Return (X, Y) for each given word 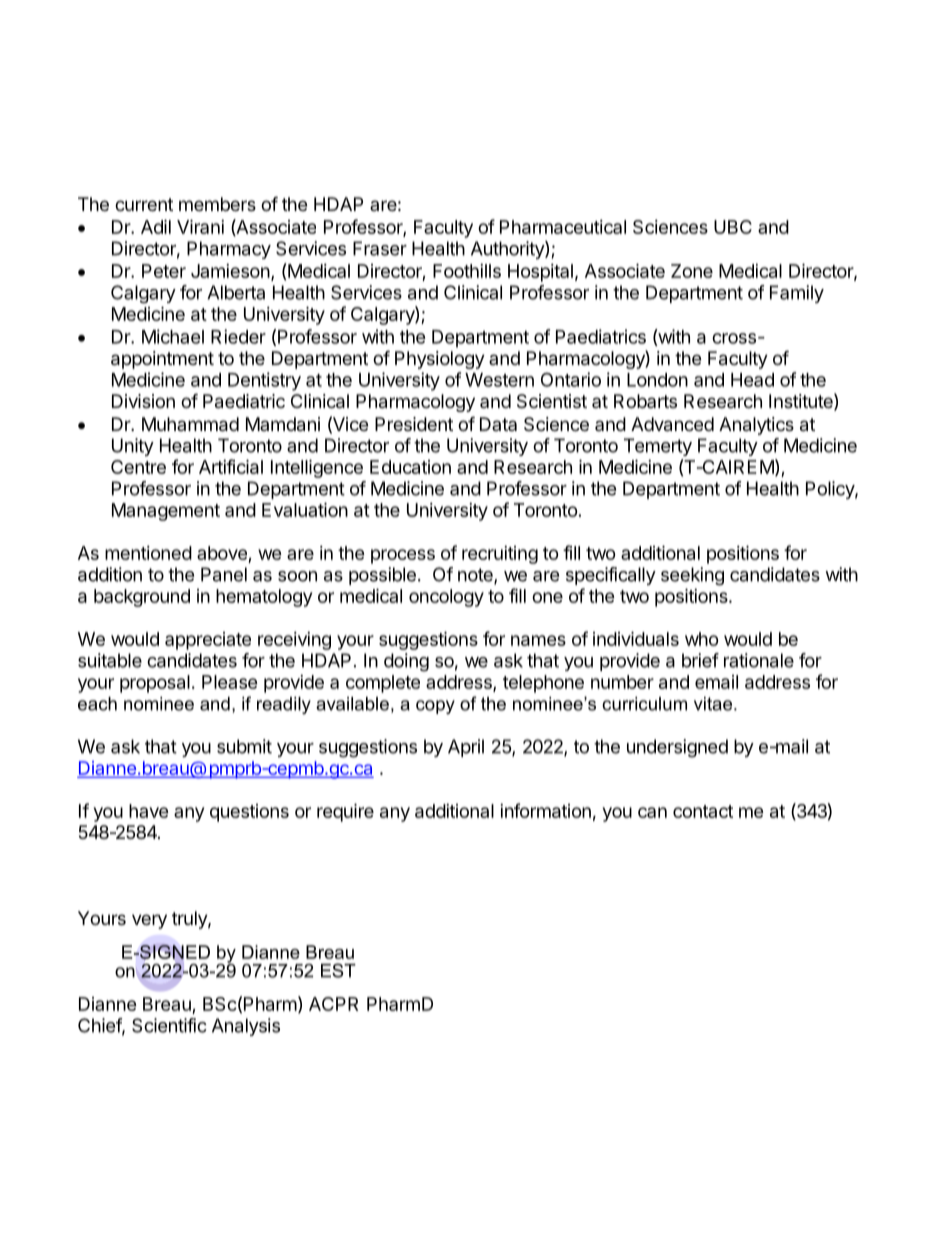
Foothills (467, 271)
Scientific (169, 1025)
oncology (446, 598)
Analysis (246, 1027)
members (217, 204)
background (142, 598)
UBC (733, 227)
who (702, 639)
